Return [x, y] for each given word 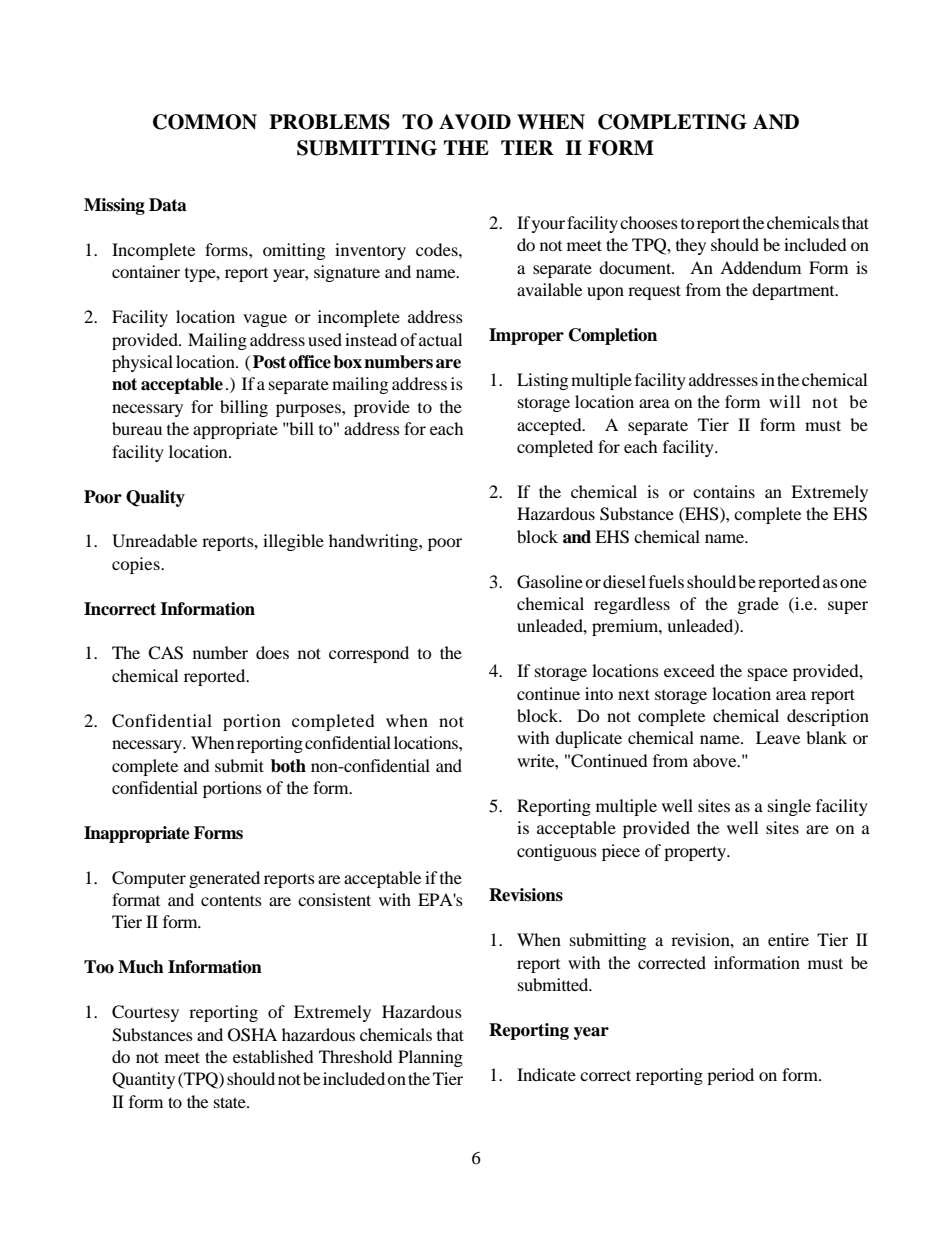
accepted [550, 426]
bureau [137, 428]
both [288, 766]
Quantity [143, 1080]
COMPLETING [672, 122]
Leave [778, 737]
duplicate [588, 739]
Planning [430, 1058]
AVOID [475, 122]
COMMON [205, 122]
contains [724, 491]
